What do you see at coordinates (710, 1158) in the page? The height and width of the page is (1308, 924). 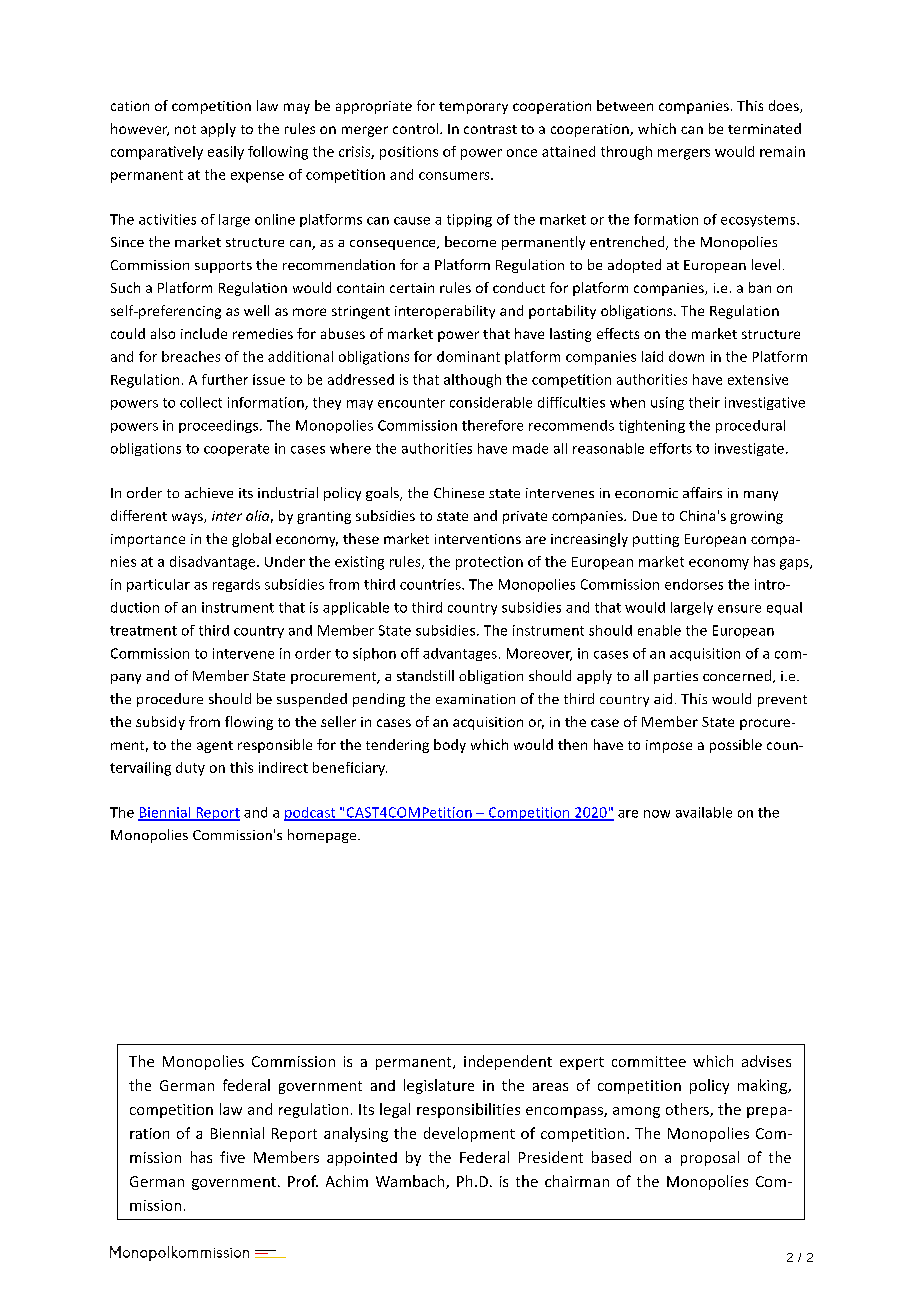 I see `proposal` at bounding box center [710, 1158].
